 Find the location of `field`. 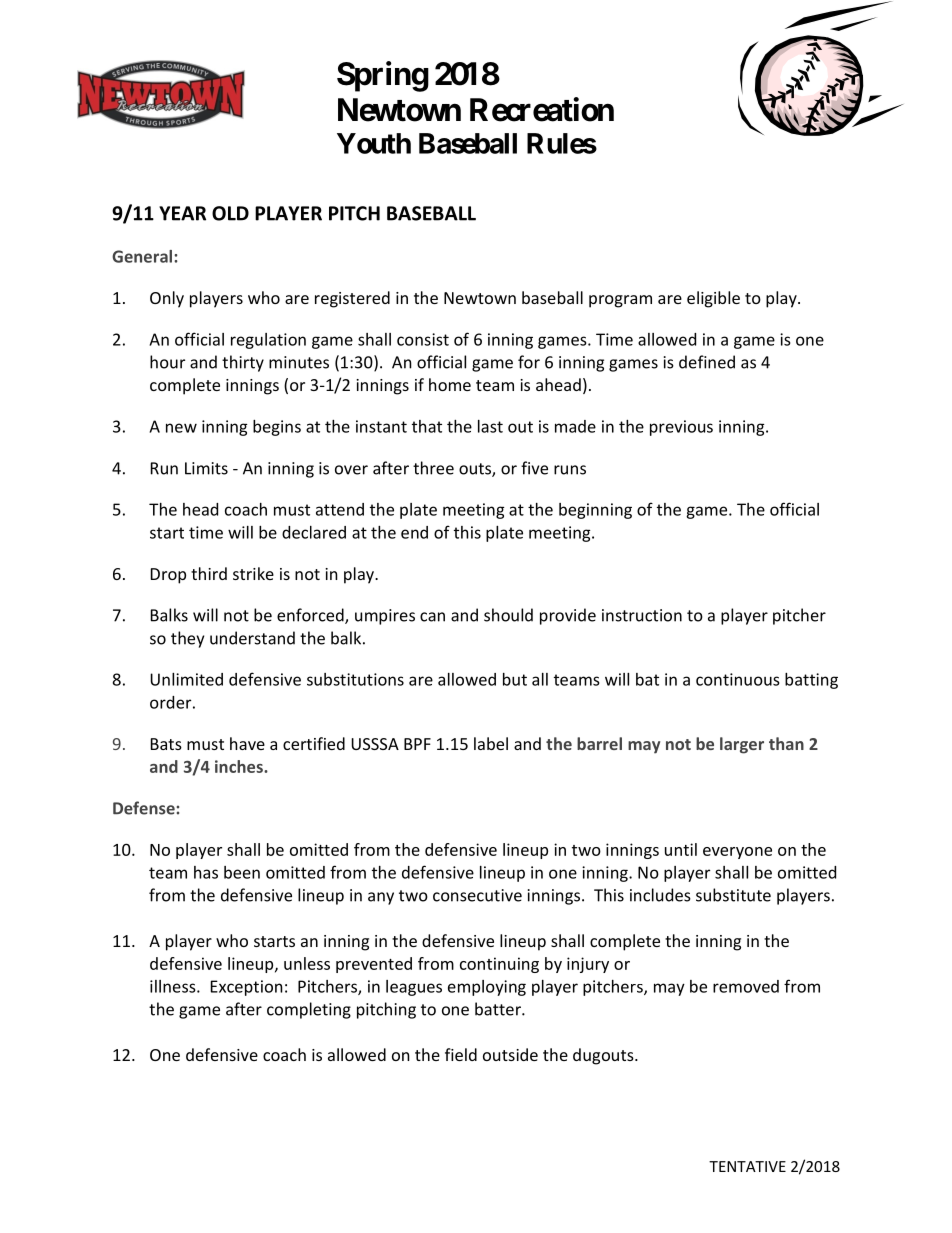

field is located at coordinates (461, 1054).
